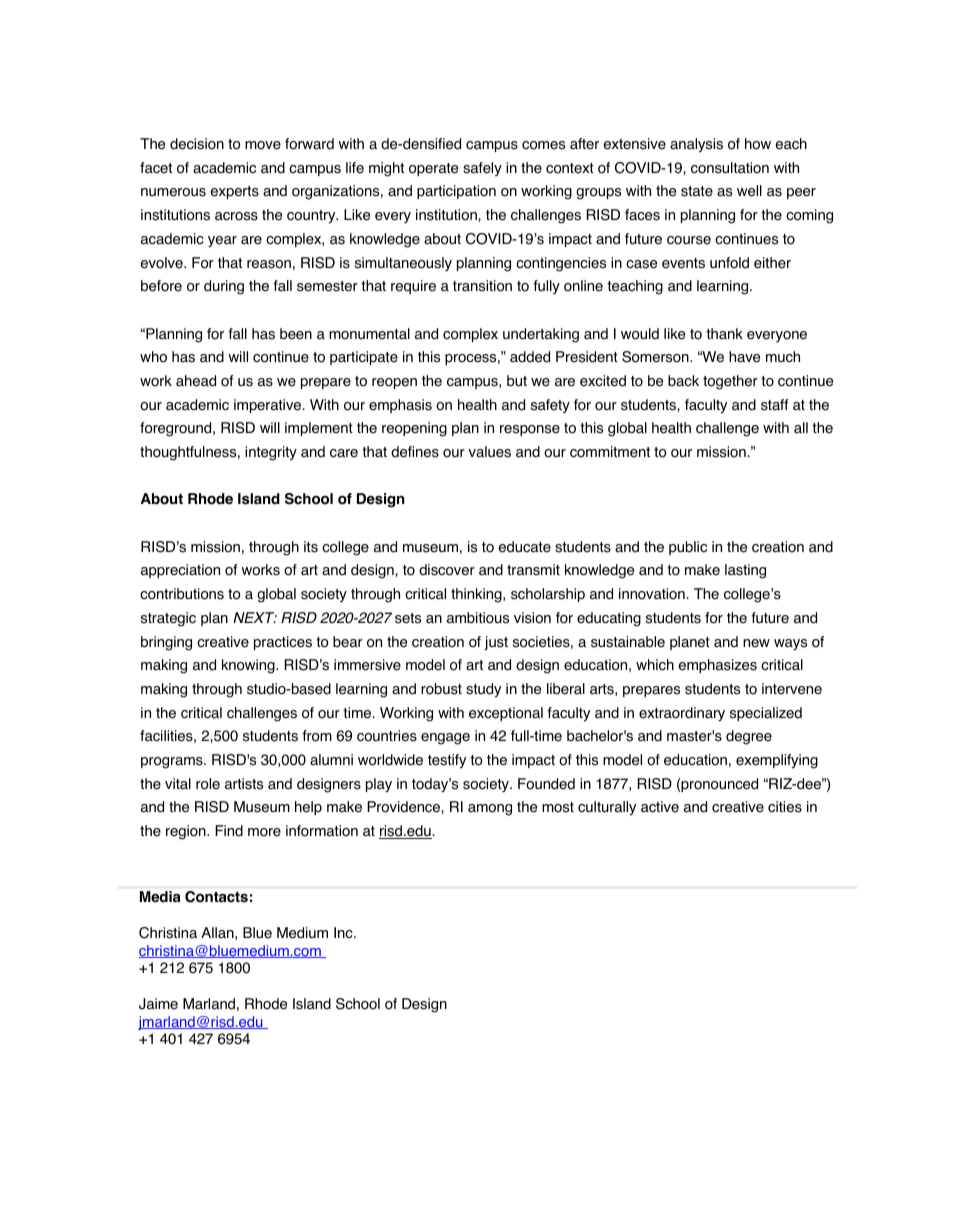 Image resolution: width=975 pixels, height=1232 pixels. Describe the element at coordinates (244, 784) in the screenshot. I see `artists` at that location.
